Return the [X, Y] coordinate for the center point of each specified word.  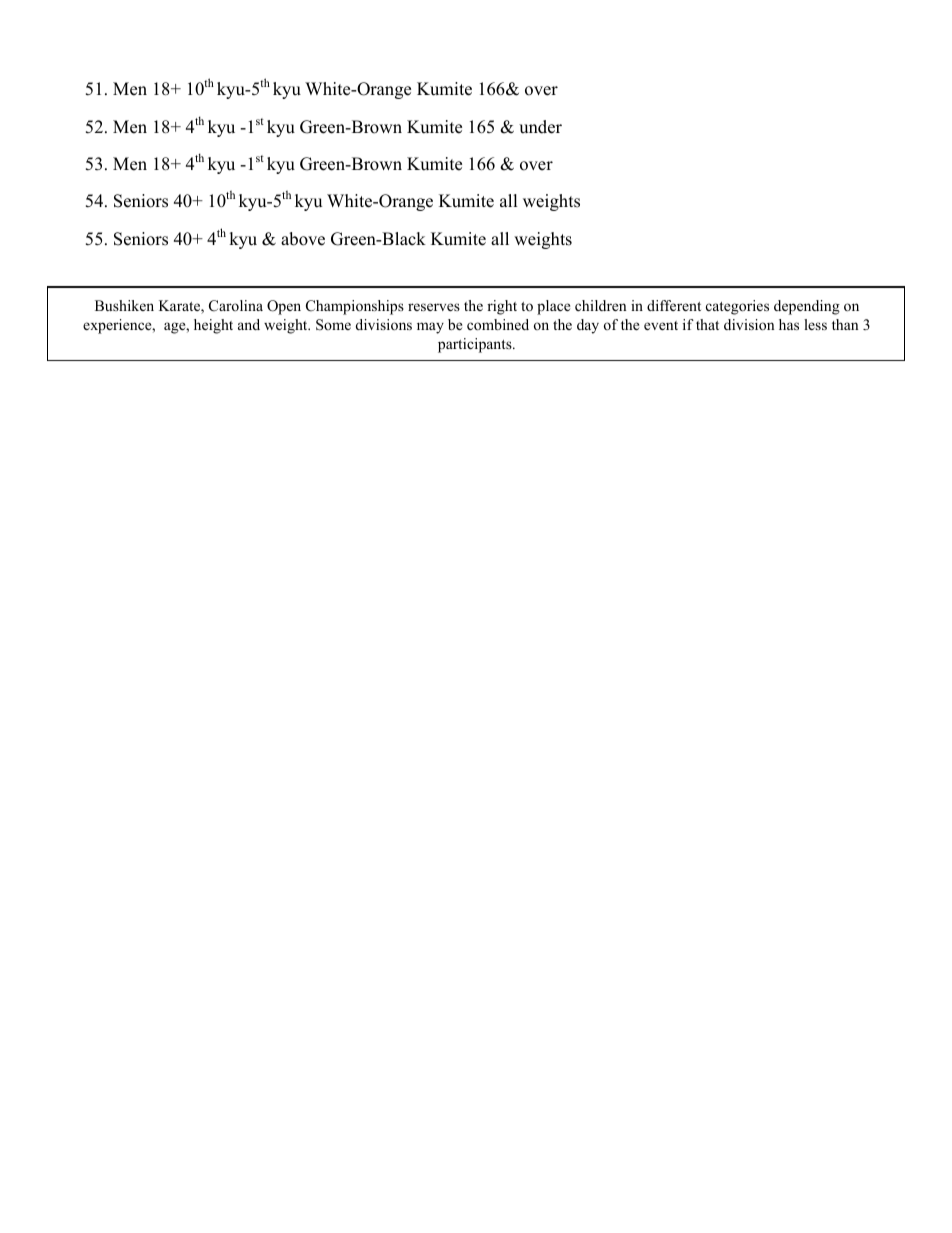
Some [333, 325]
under [540, 127]
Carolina [236, 306]
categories [737, 307]
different [674, 305]
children [601, 305]
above [303, 239]
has [789, 324]
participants [476, 345]
